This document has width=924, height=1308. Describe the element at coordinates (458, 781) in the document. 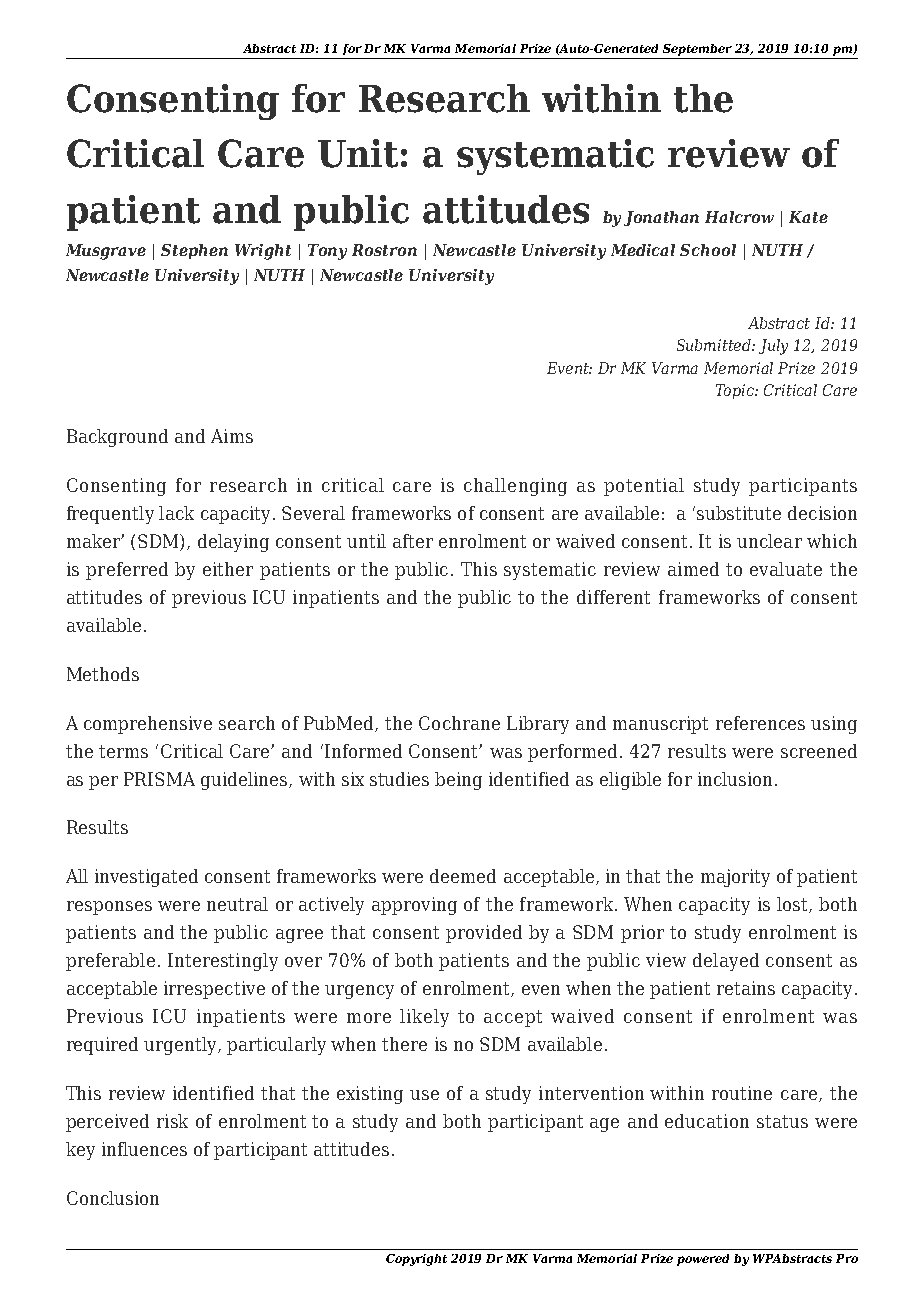

I see `being` at that location.
